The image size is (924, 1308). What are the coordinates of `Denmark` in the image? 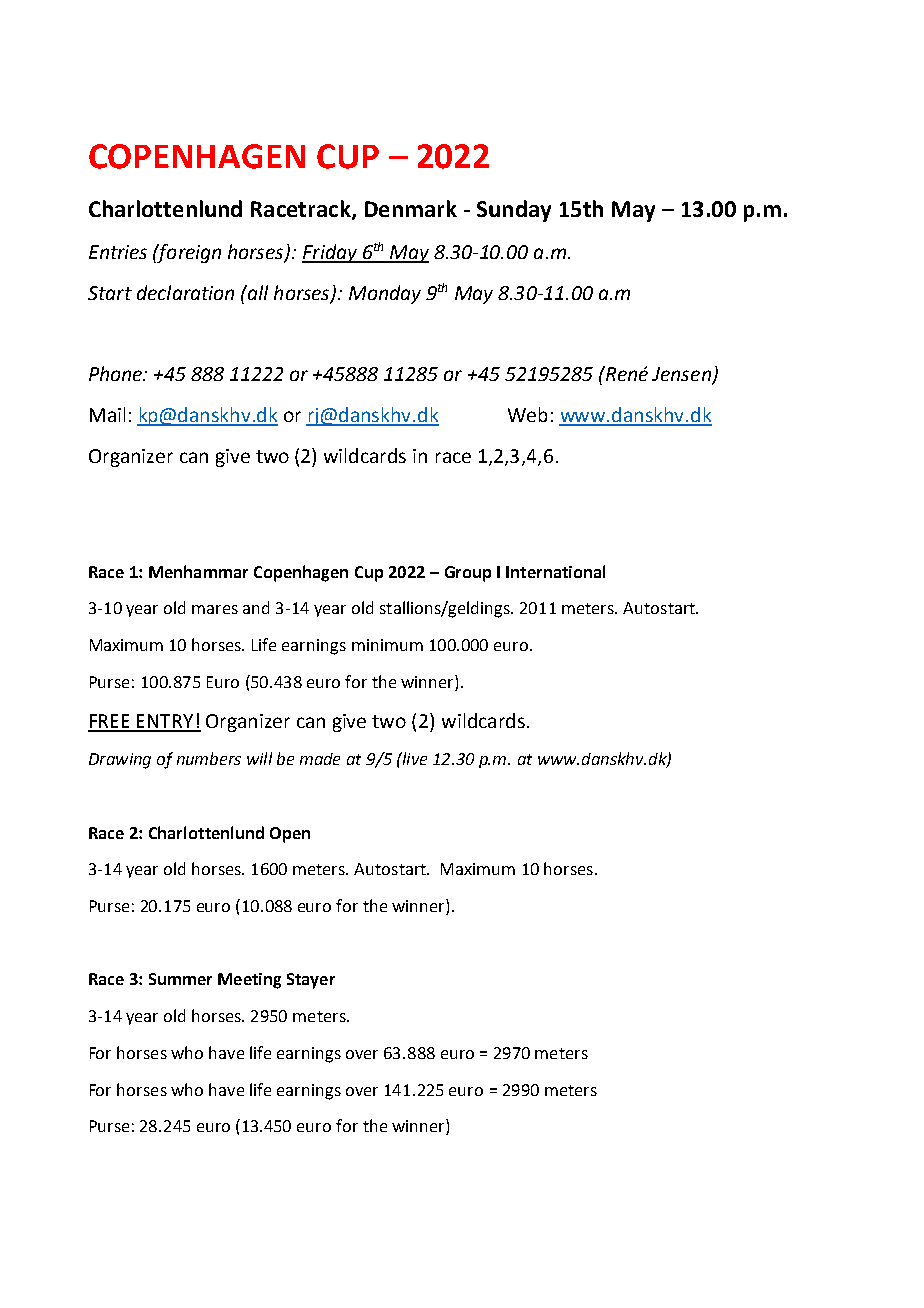 It's located at (411, 208).
